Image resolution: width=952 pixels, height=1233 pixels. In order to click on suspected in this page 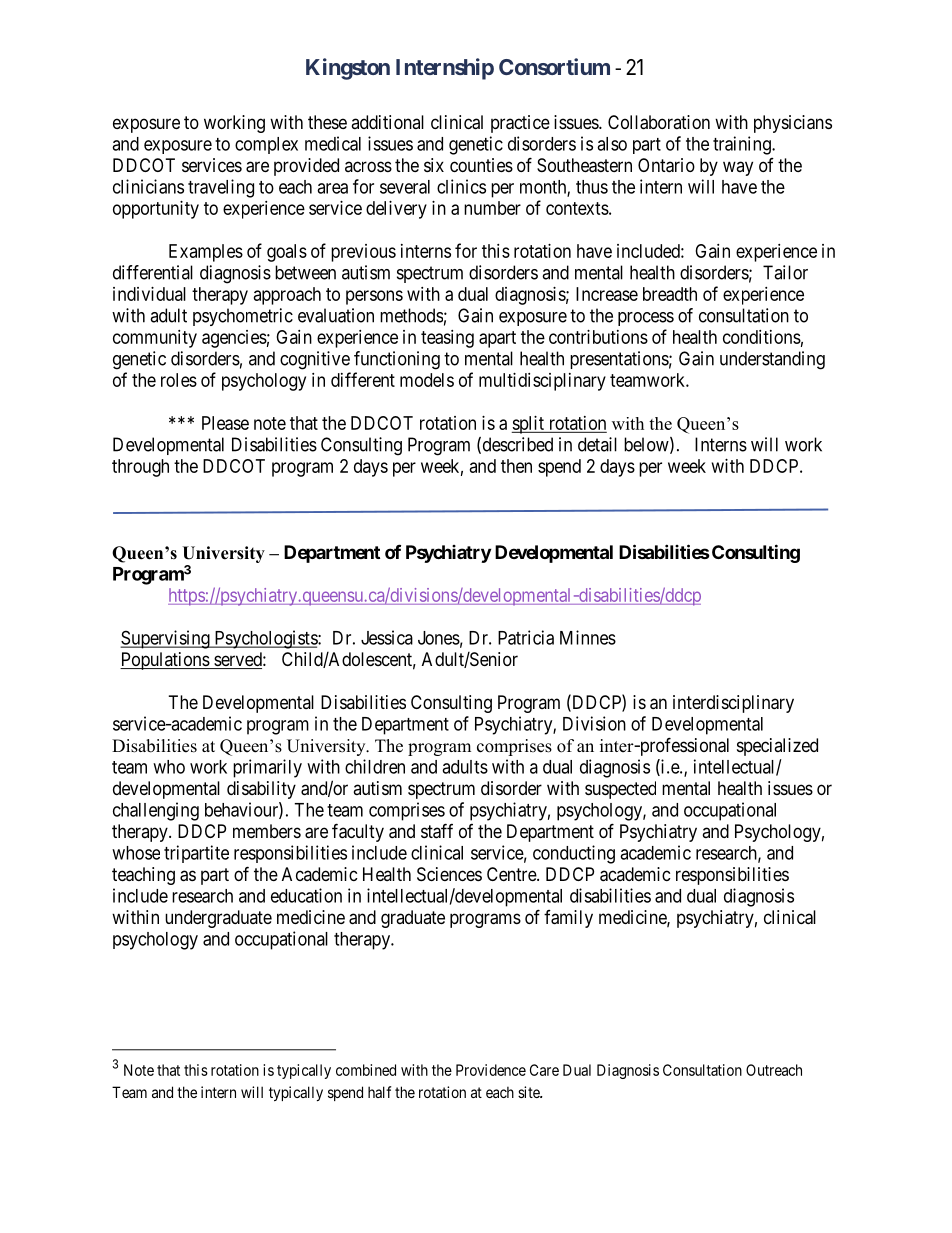, I will do `click(620, 790)`.
